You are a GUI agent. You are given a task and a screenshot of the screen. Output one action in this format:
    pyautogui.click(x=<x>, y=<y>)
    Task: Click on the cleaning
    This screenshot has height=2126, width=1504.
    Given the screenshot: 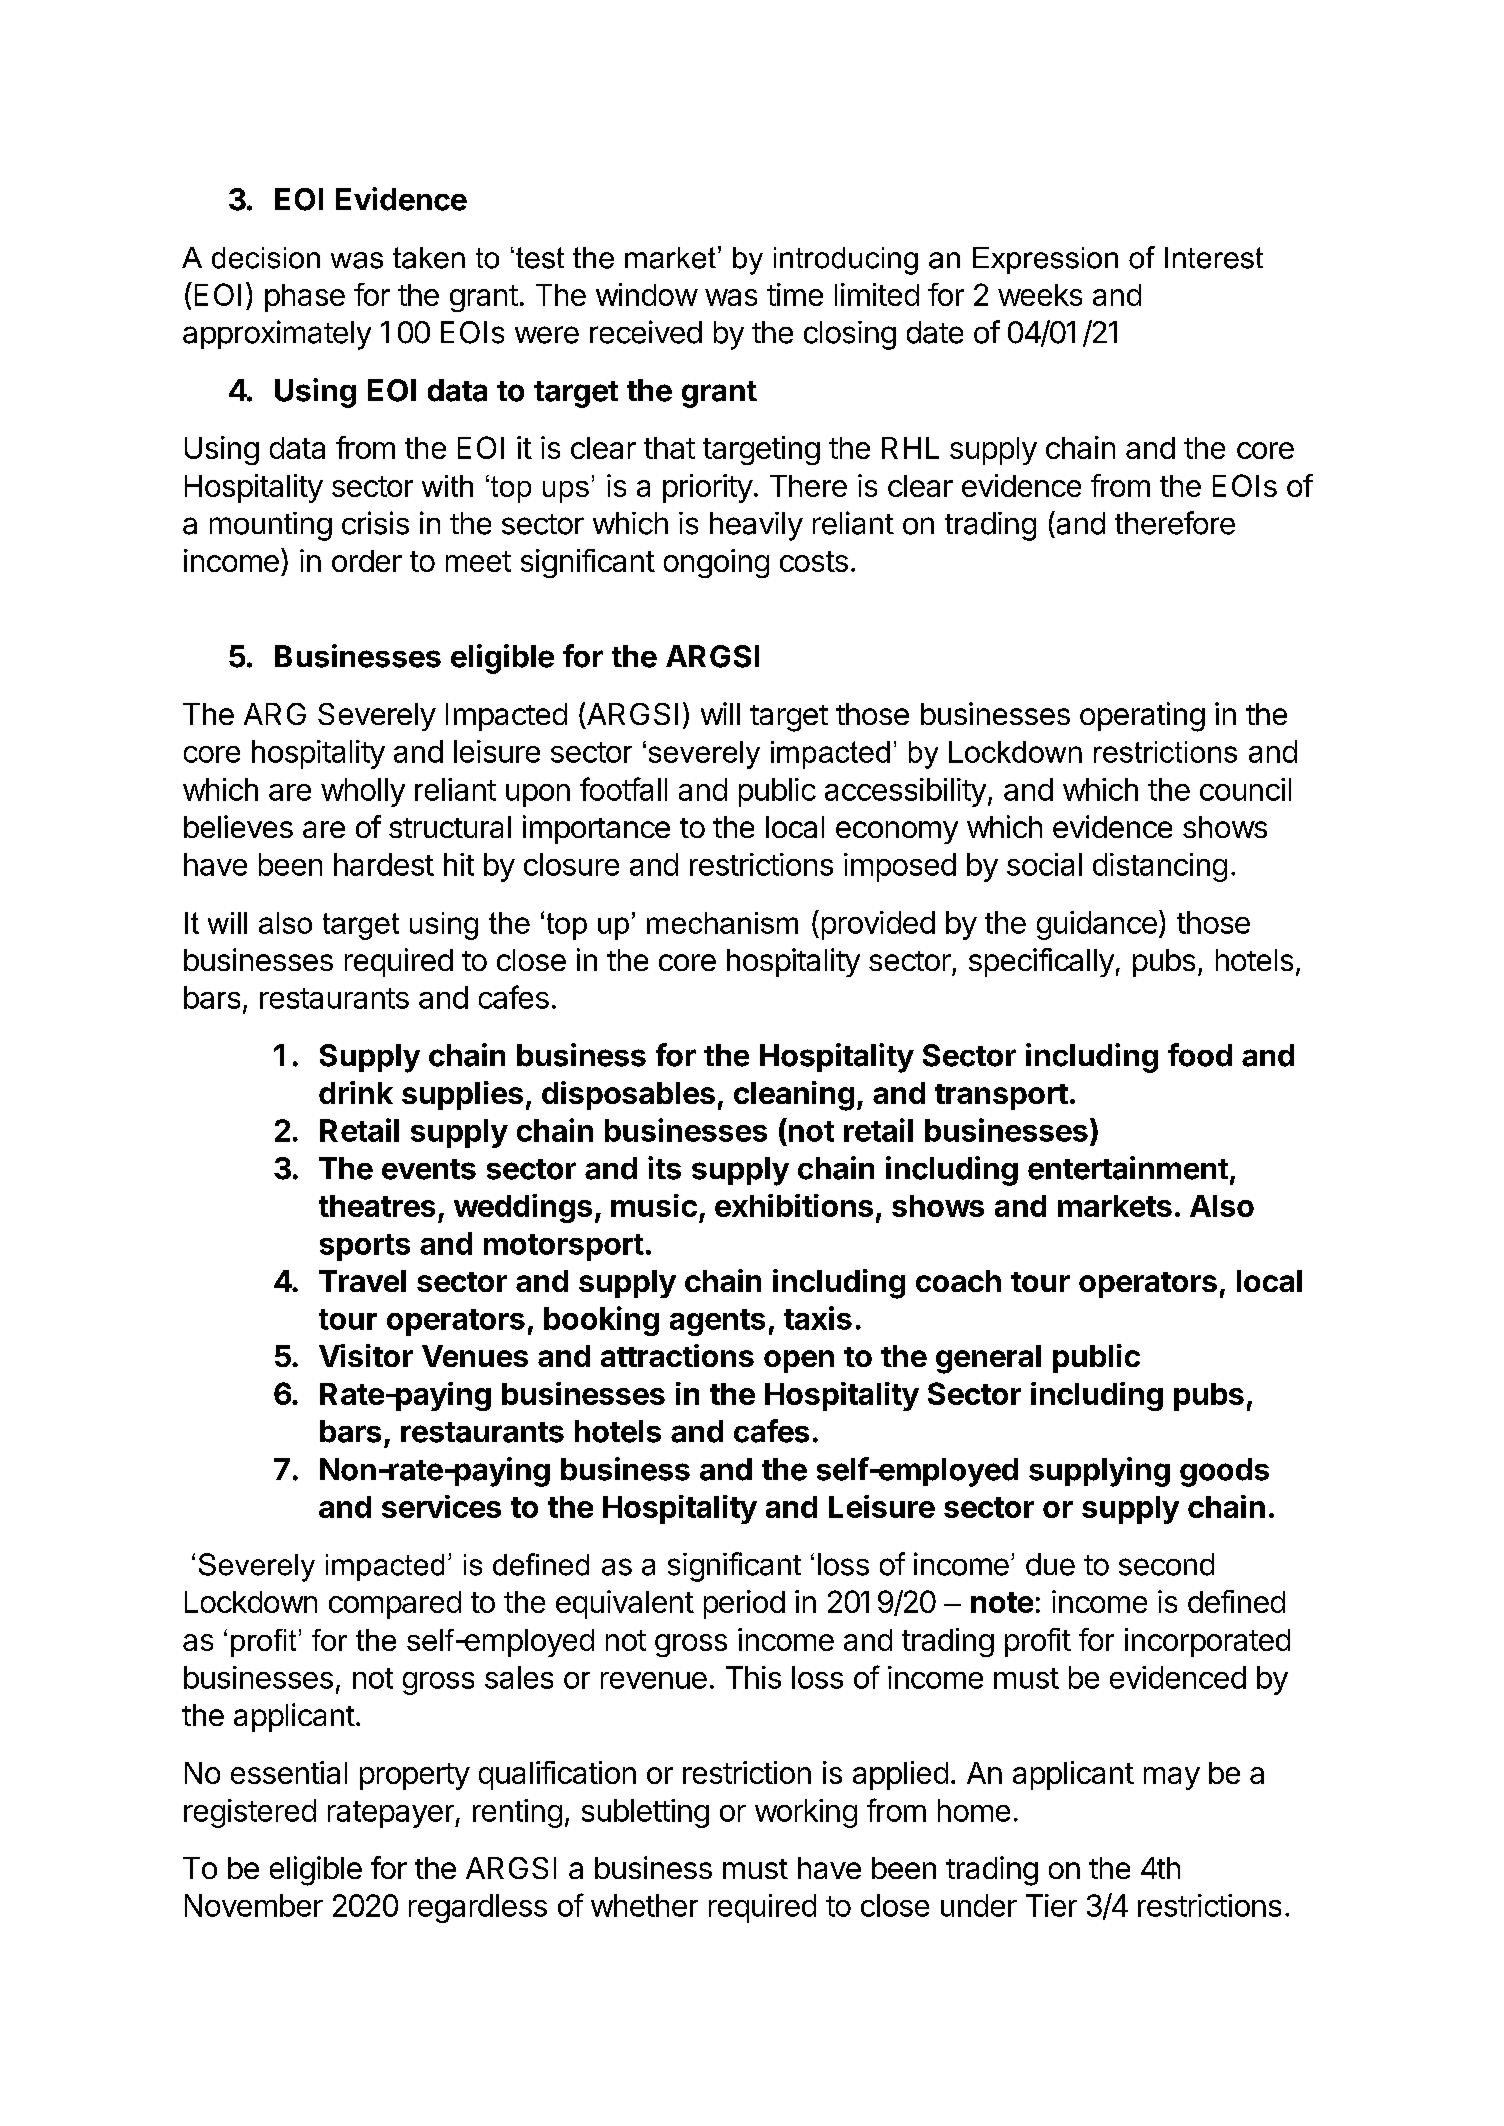 What is the action you would take?
    pyautogui.click(x=794, y=1096)
